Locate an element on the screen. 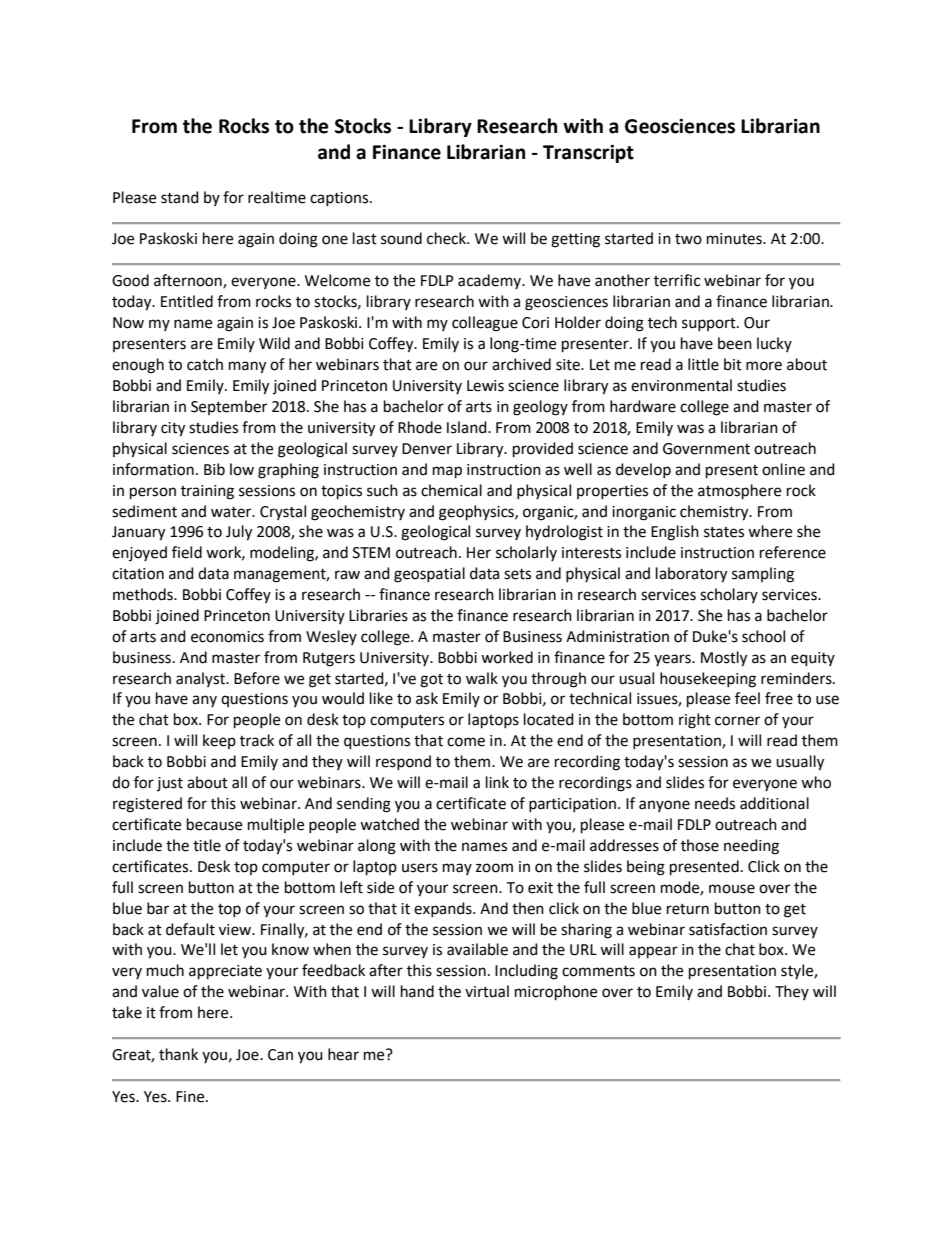 Image resolution: width=952 pixels, height=1233 pixels. check is located at coordinates (447, 238).
